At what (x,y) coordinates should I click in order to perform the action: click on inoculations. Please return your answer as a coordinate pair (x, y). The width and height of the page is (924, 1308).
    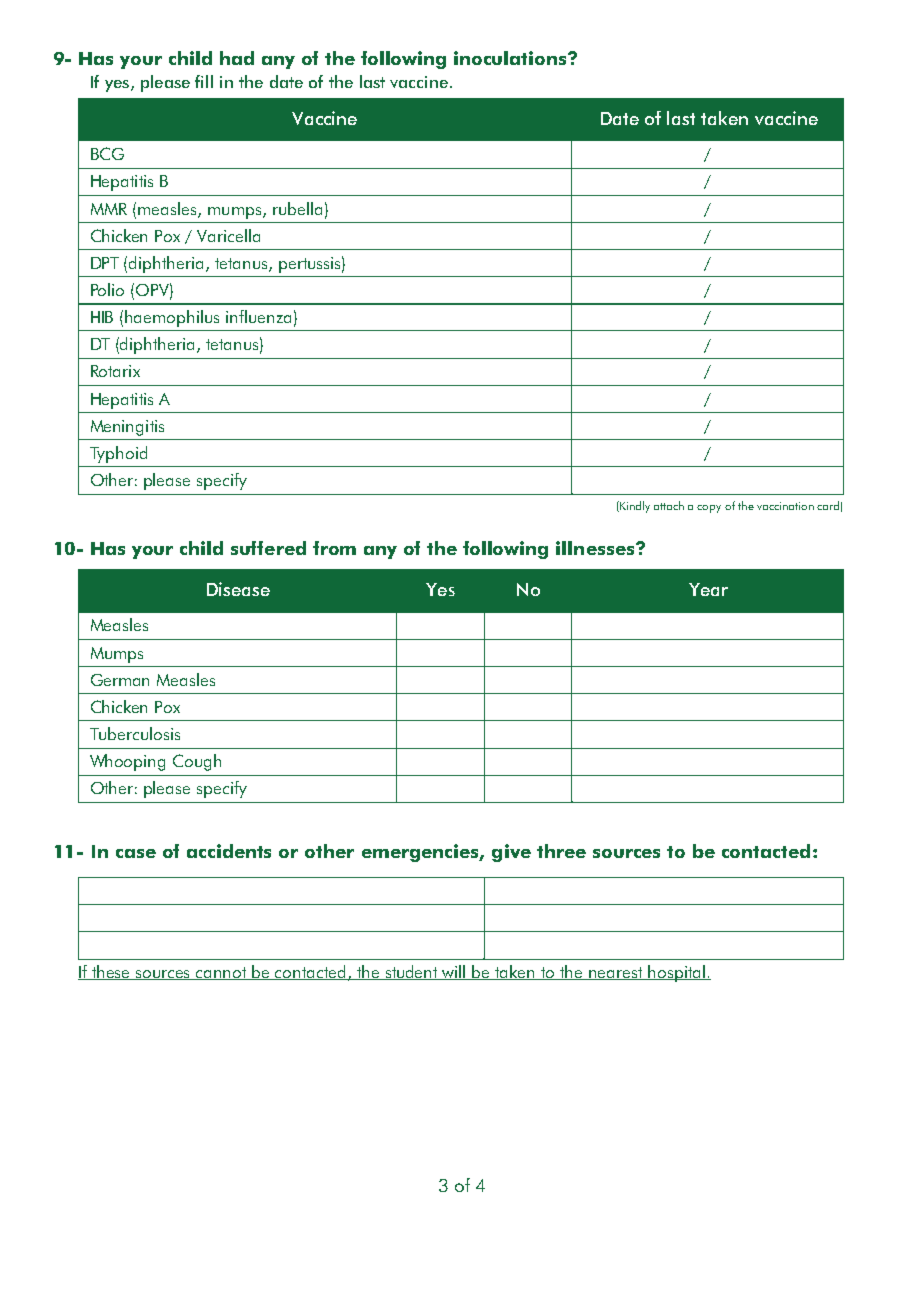
    Looking at the image, I should click on (511, 58).
